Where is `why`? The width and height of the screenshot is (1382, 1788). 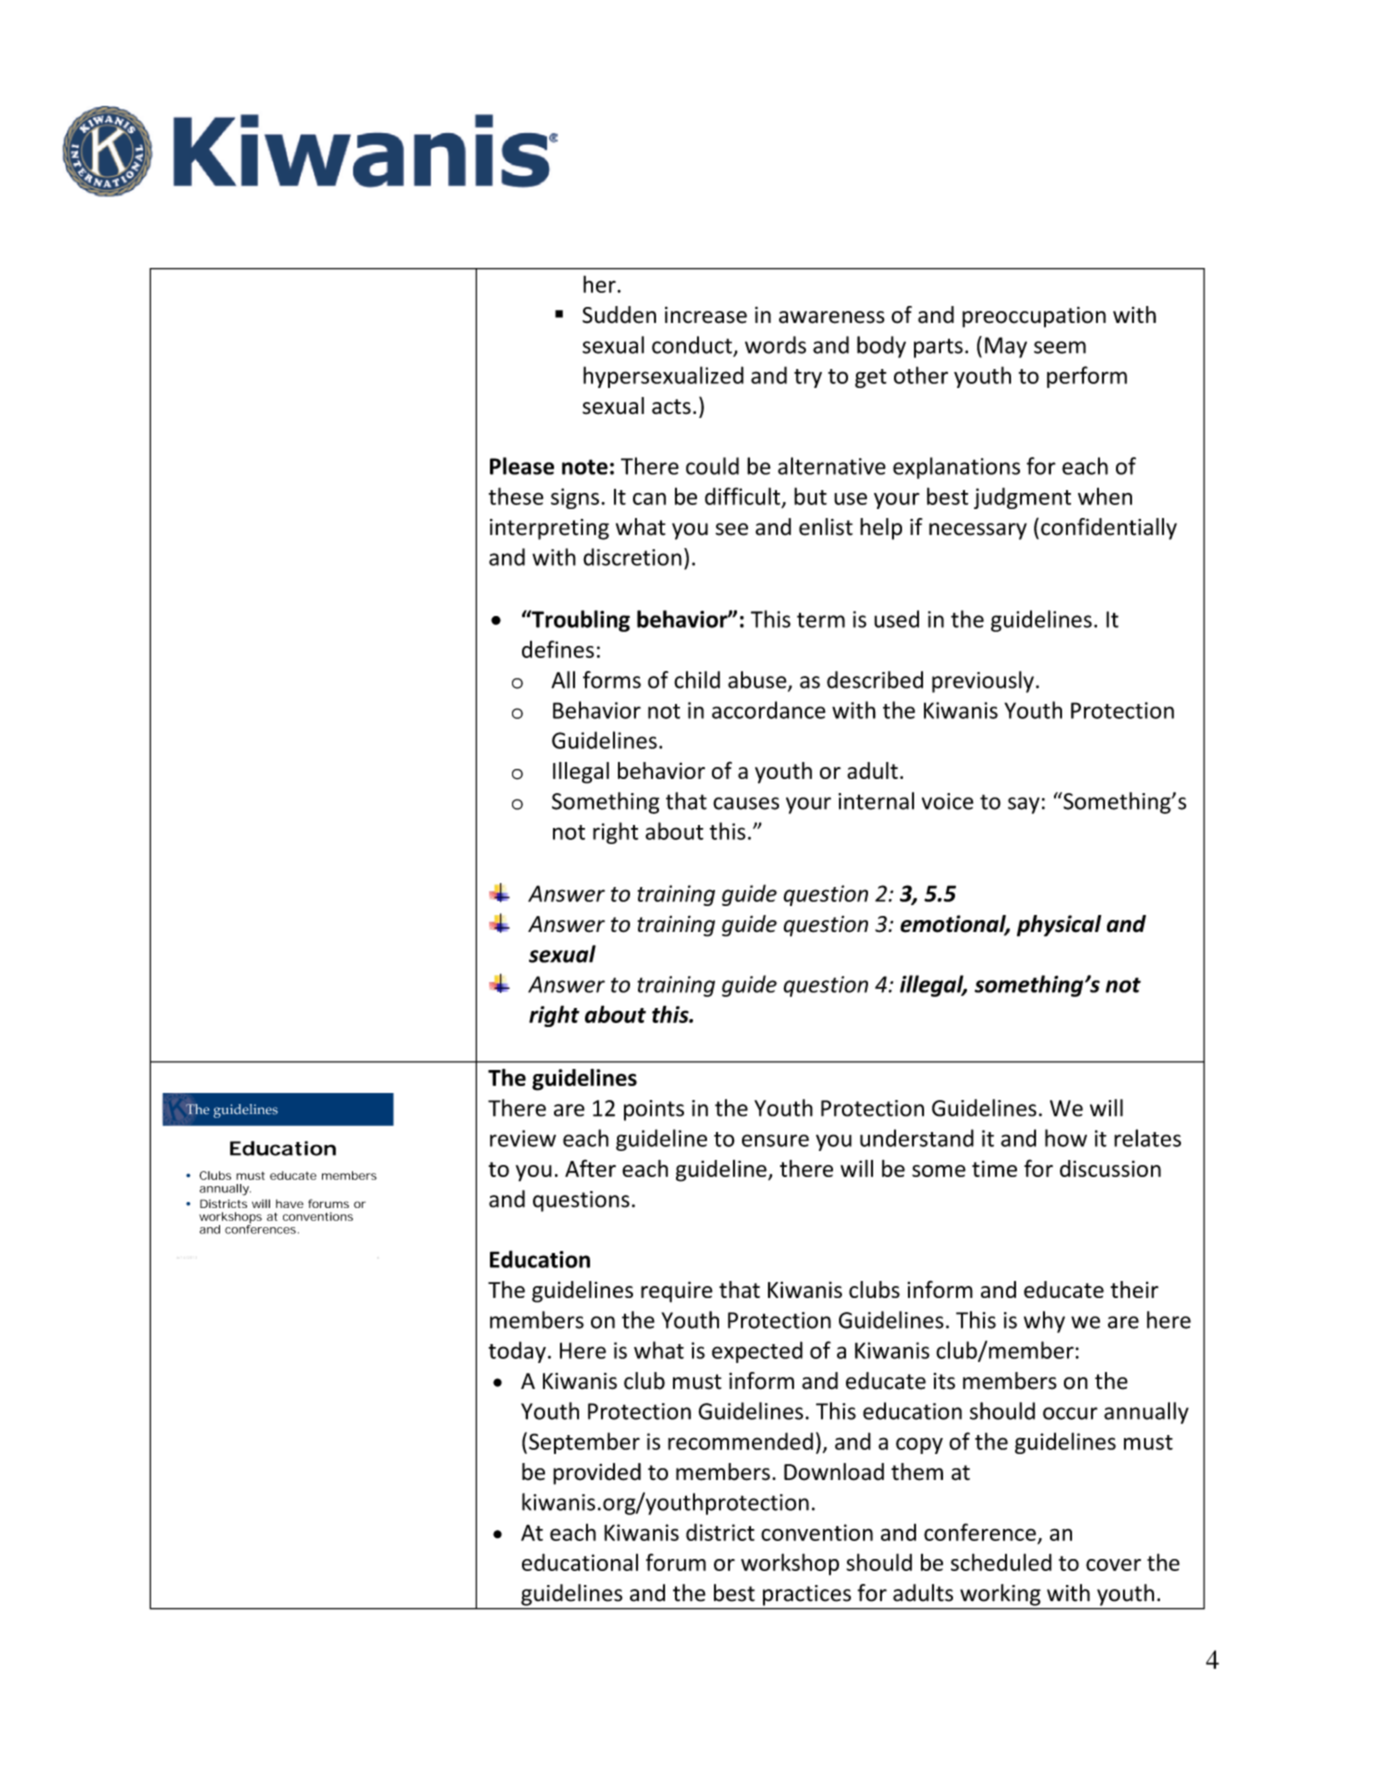
why is located at coordinates (1044, 1322).
